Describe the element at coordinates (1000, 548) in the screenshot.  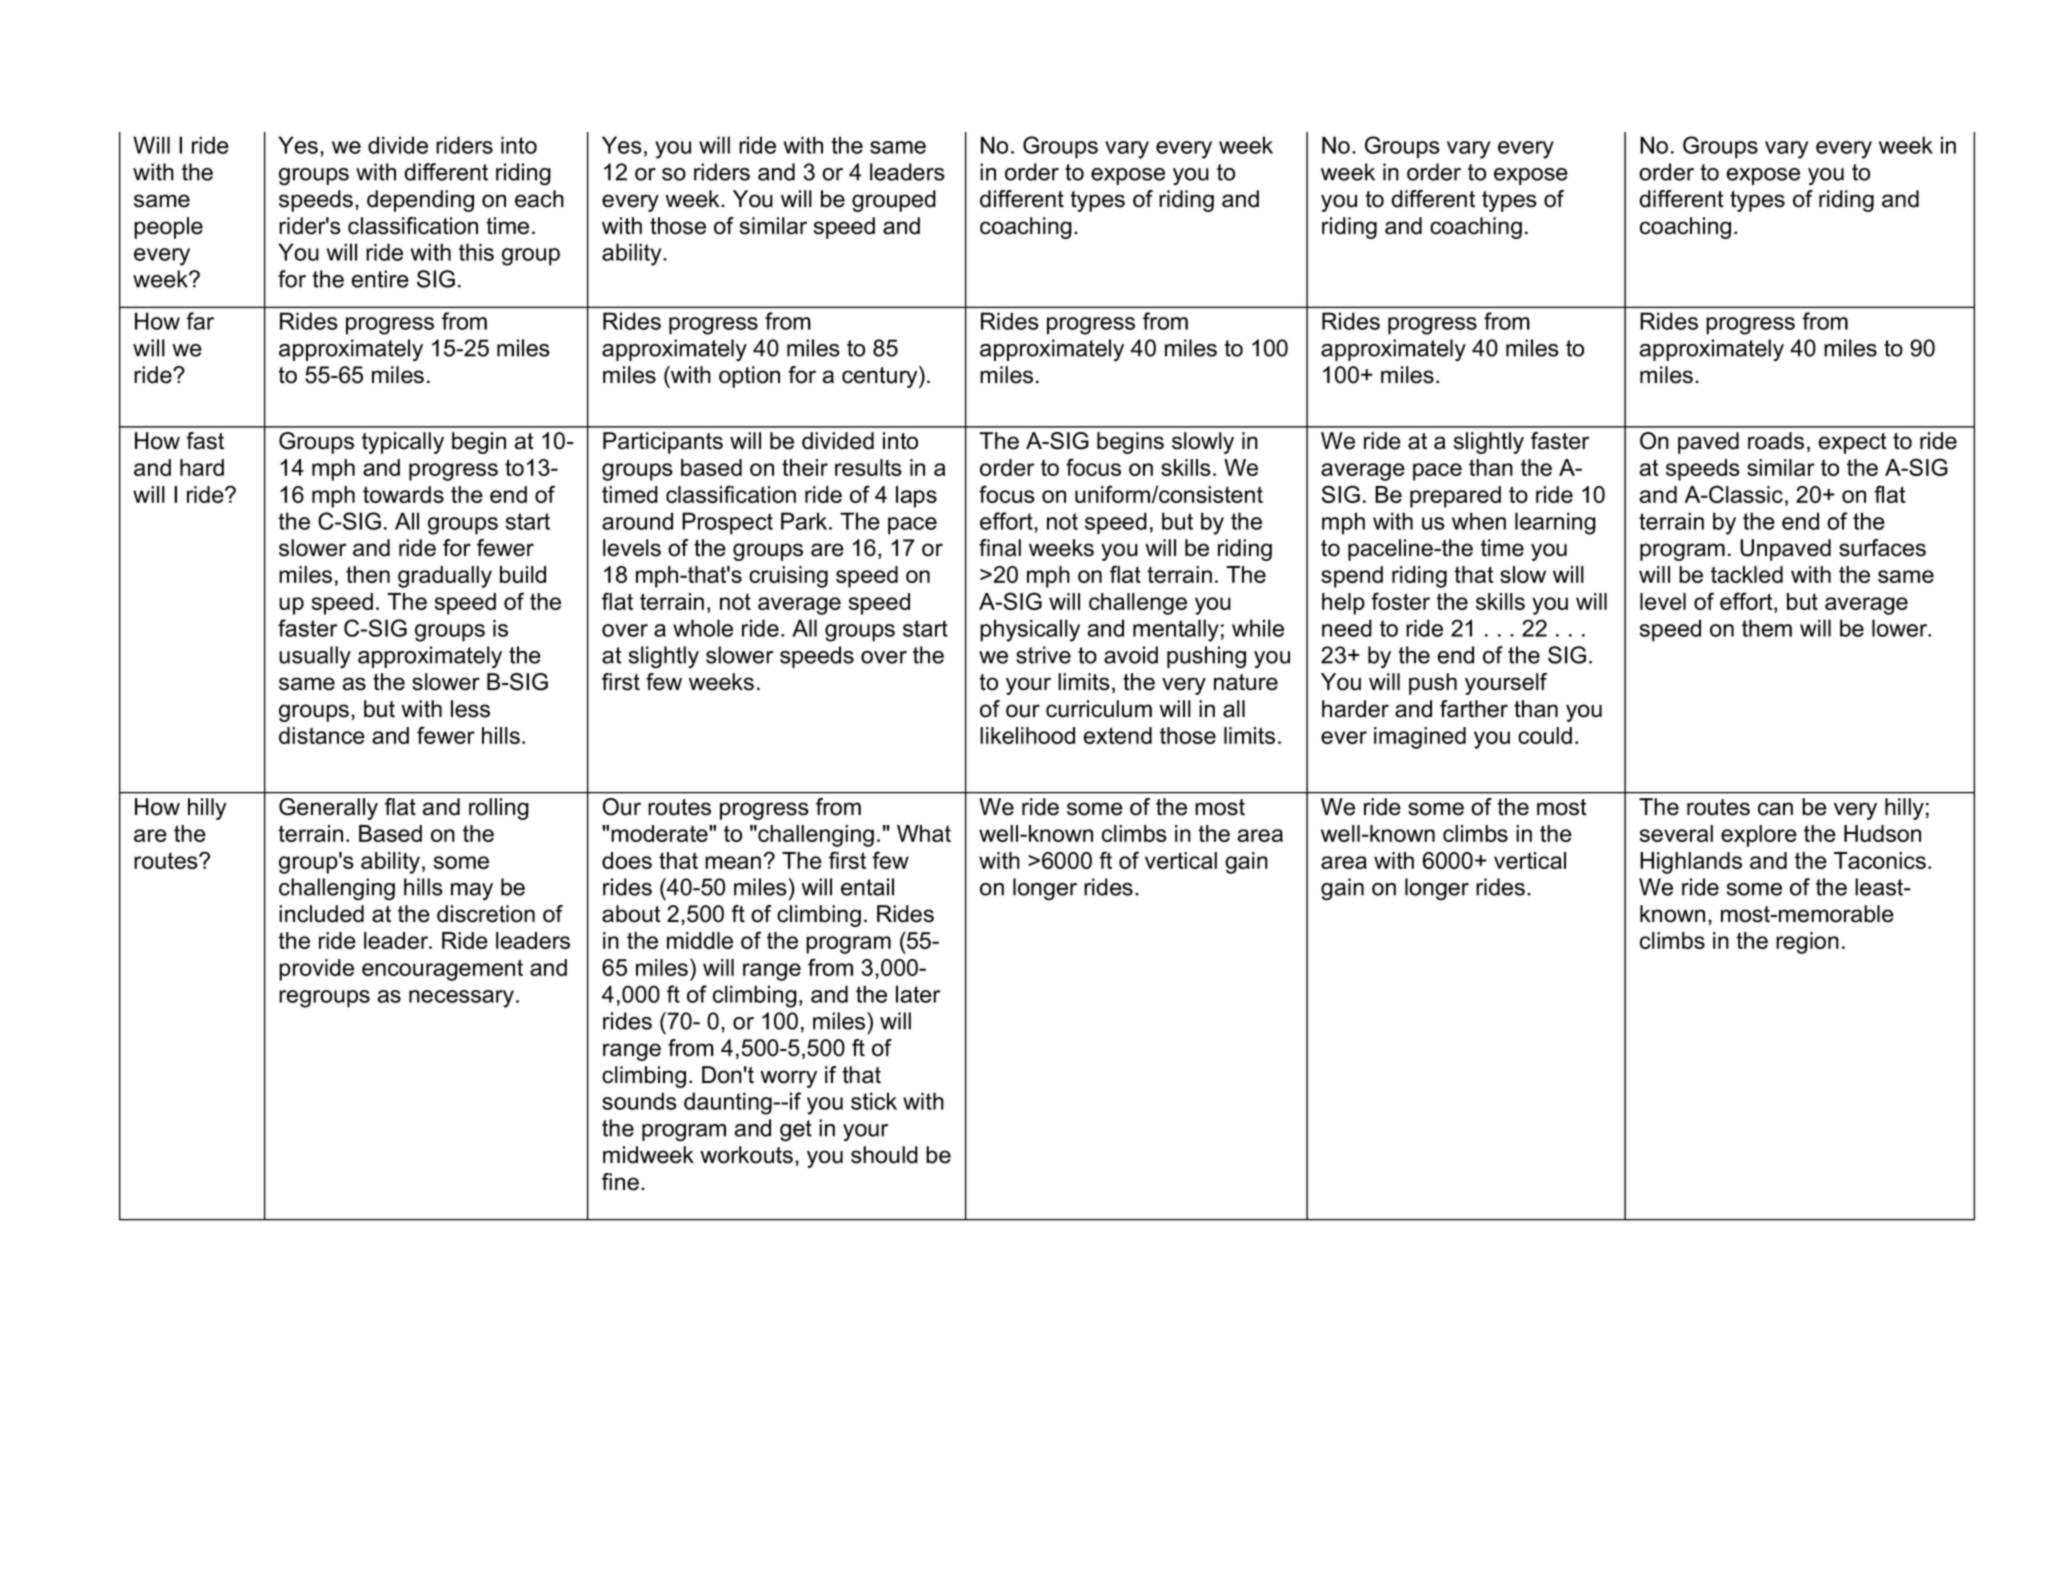
I see `final` at that location.
